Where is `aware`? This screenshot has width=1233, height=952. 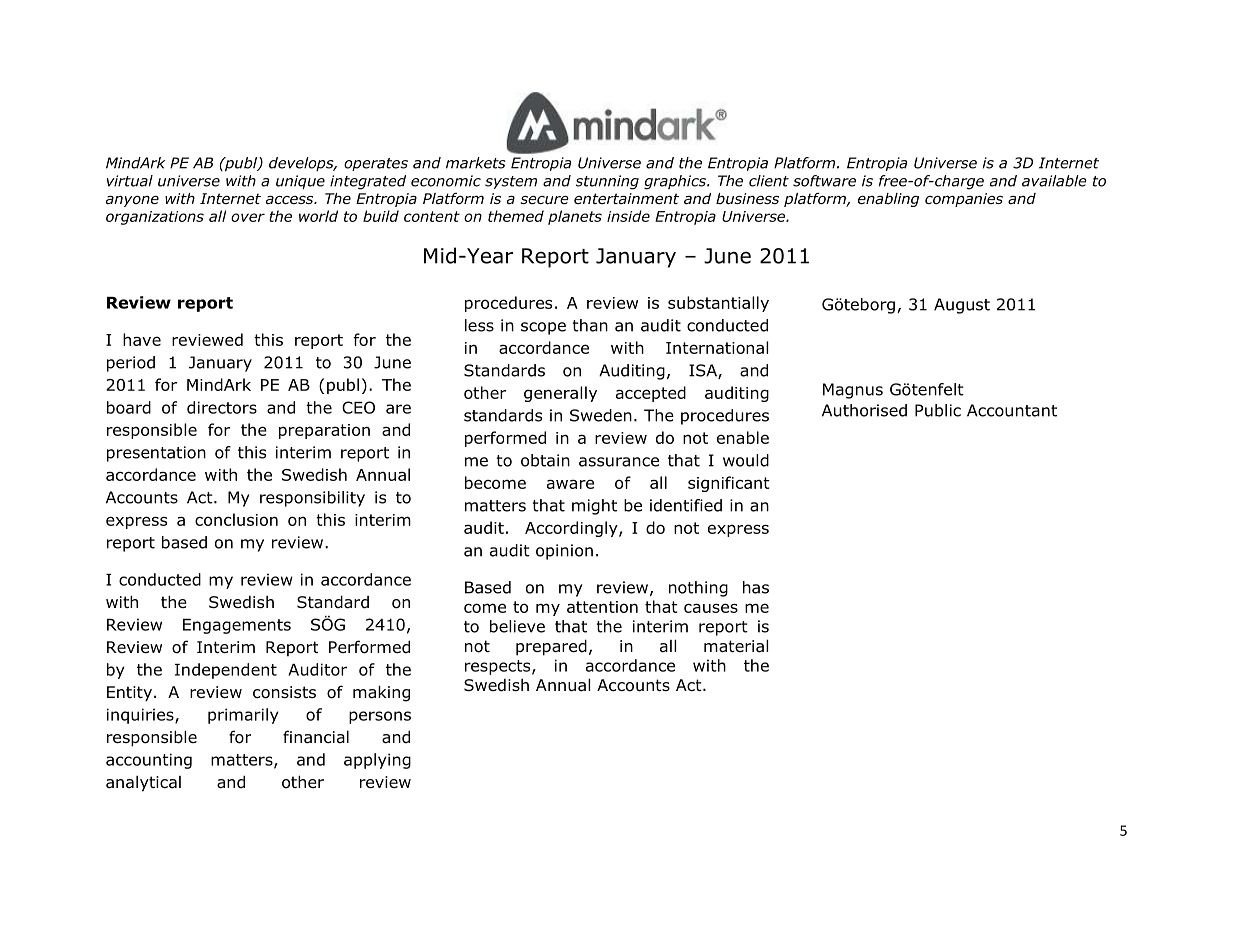
aware is located at coordinates (570, 484).
